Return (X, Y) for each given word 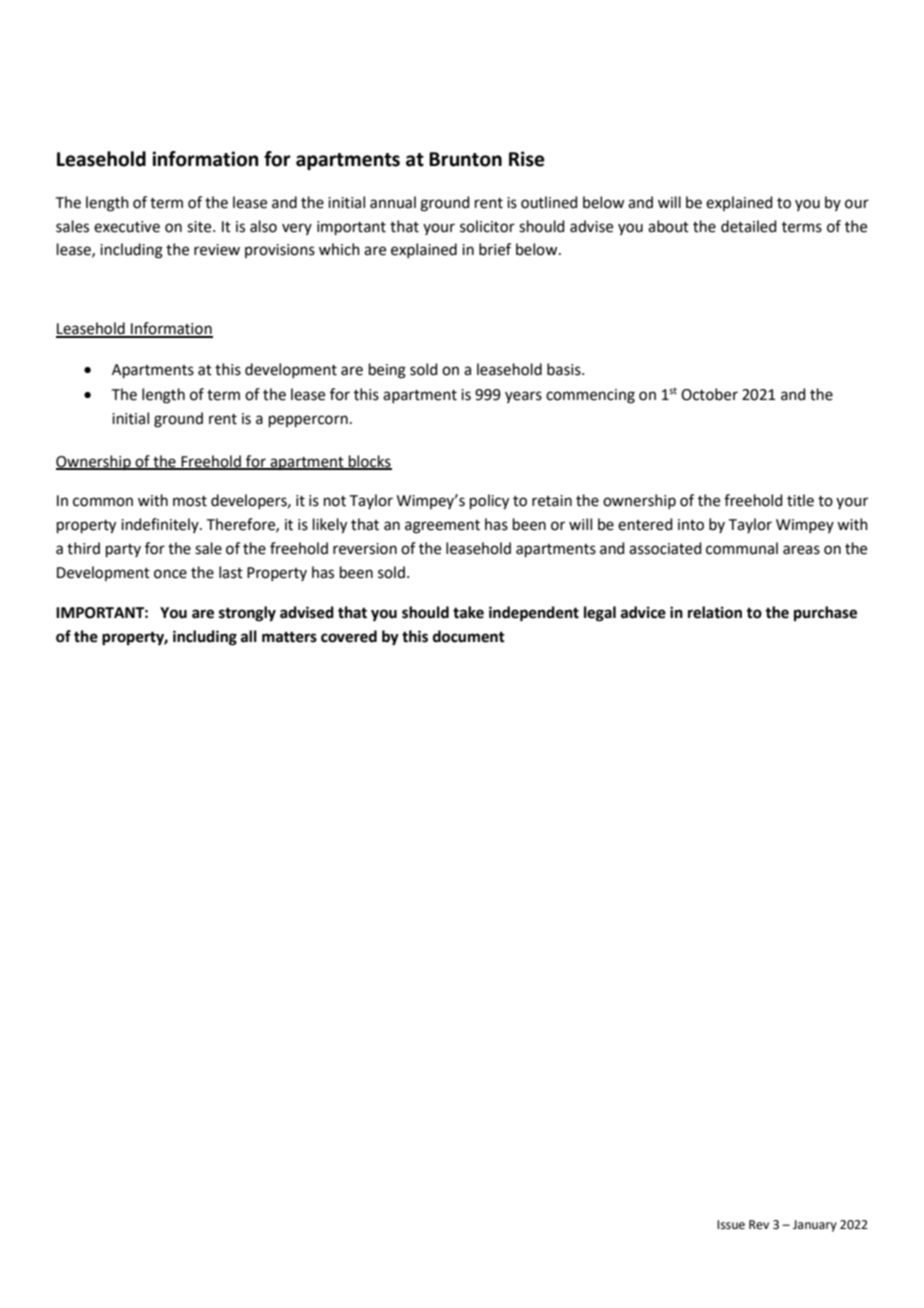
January (815, 1226)
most (190, 501)
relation (715, 612)
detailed (749, 226)
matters (289, 637)
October (709, 394)
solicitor (487, 226)
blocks (369, 462)
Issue (731, 1225)
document (469, 636)
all (249, 636)
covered (349, 636)
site (200, 227)
